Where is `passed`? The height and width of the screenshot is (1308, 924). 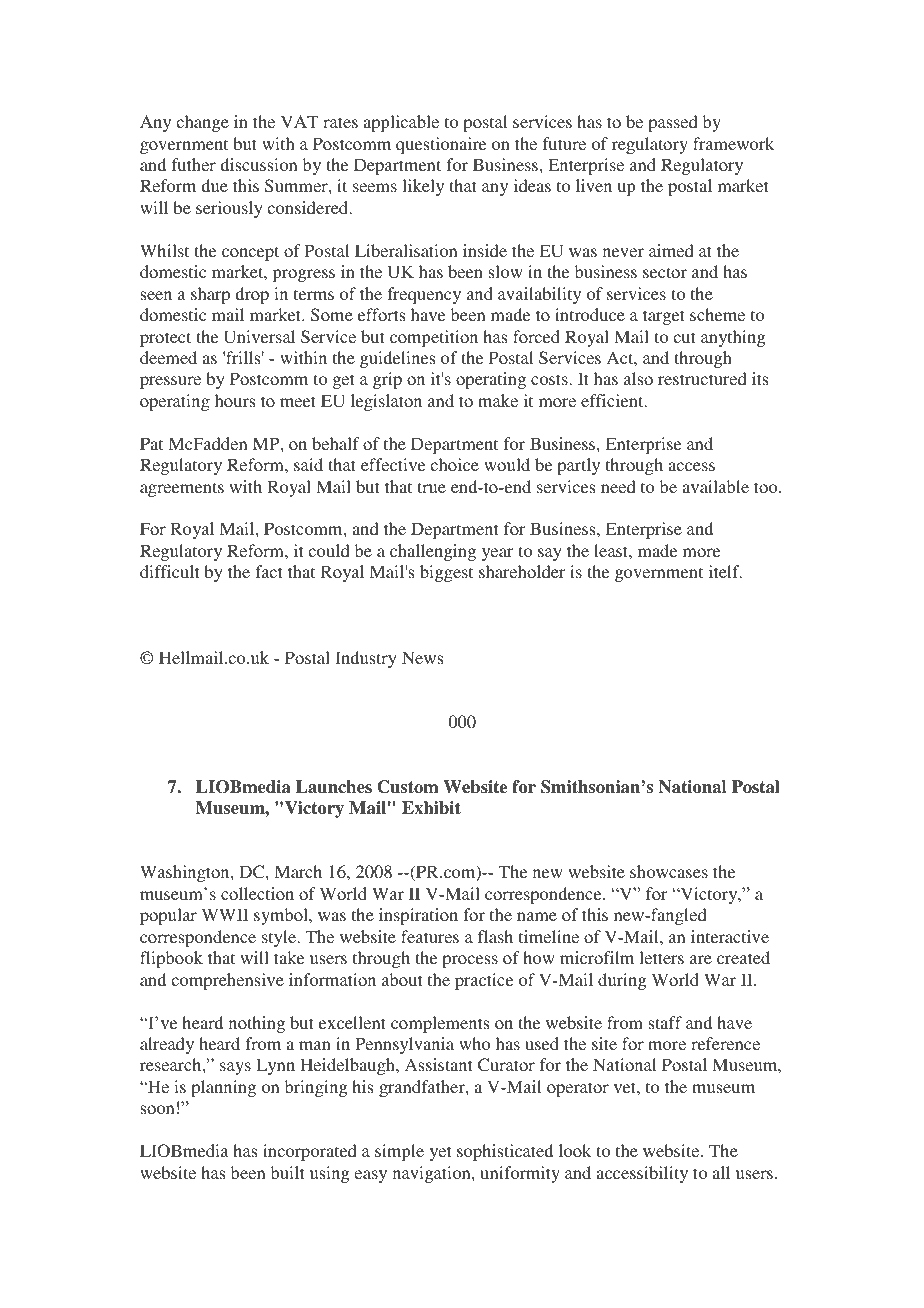
passed is located at coordinates (673, 123).
